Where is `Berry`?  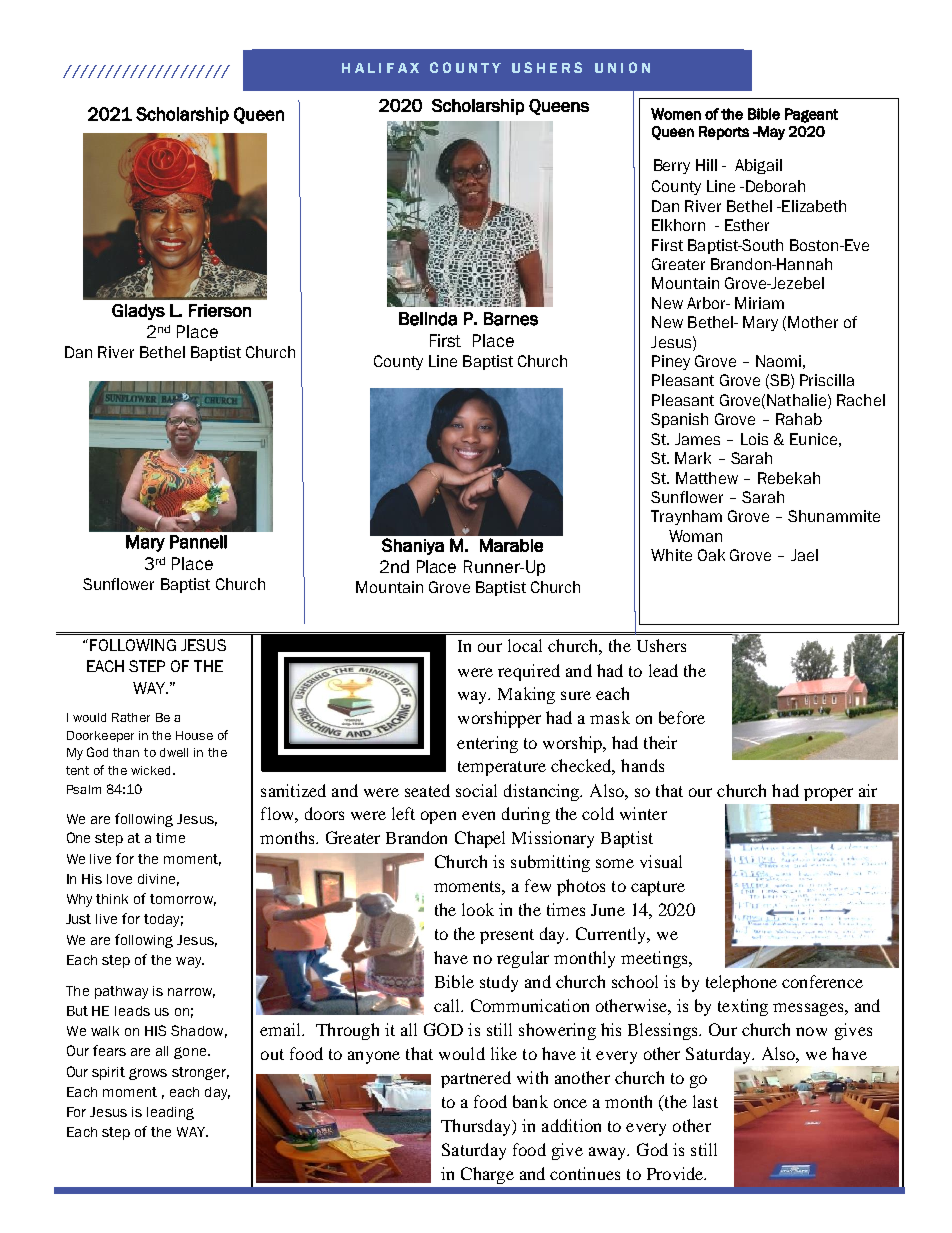 Berry is located at coordinates (672, 166).
